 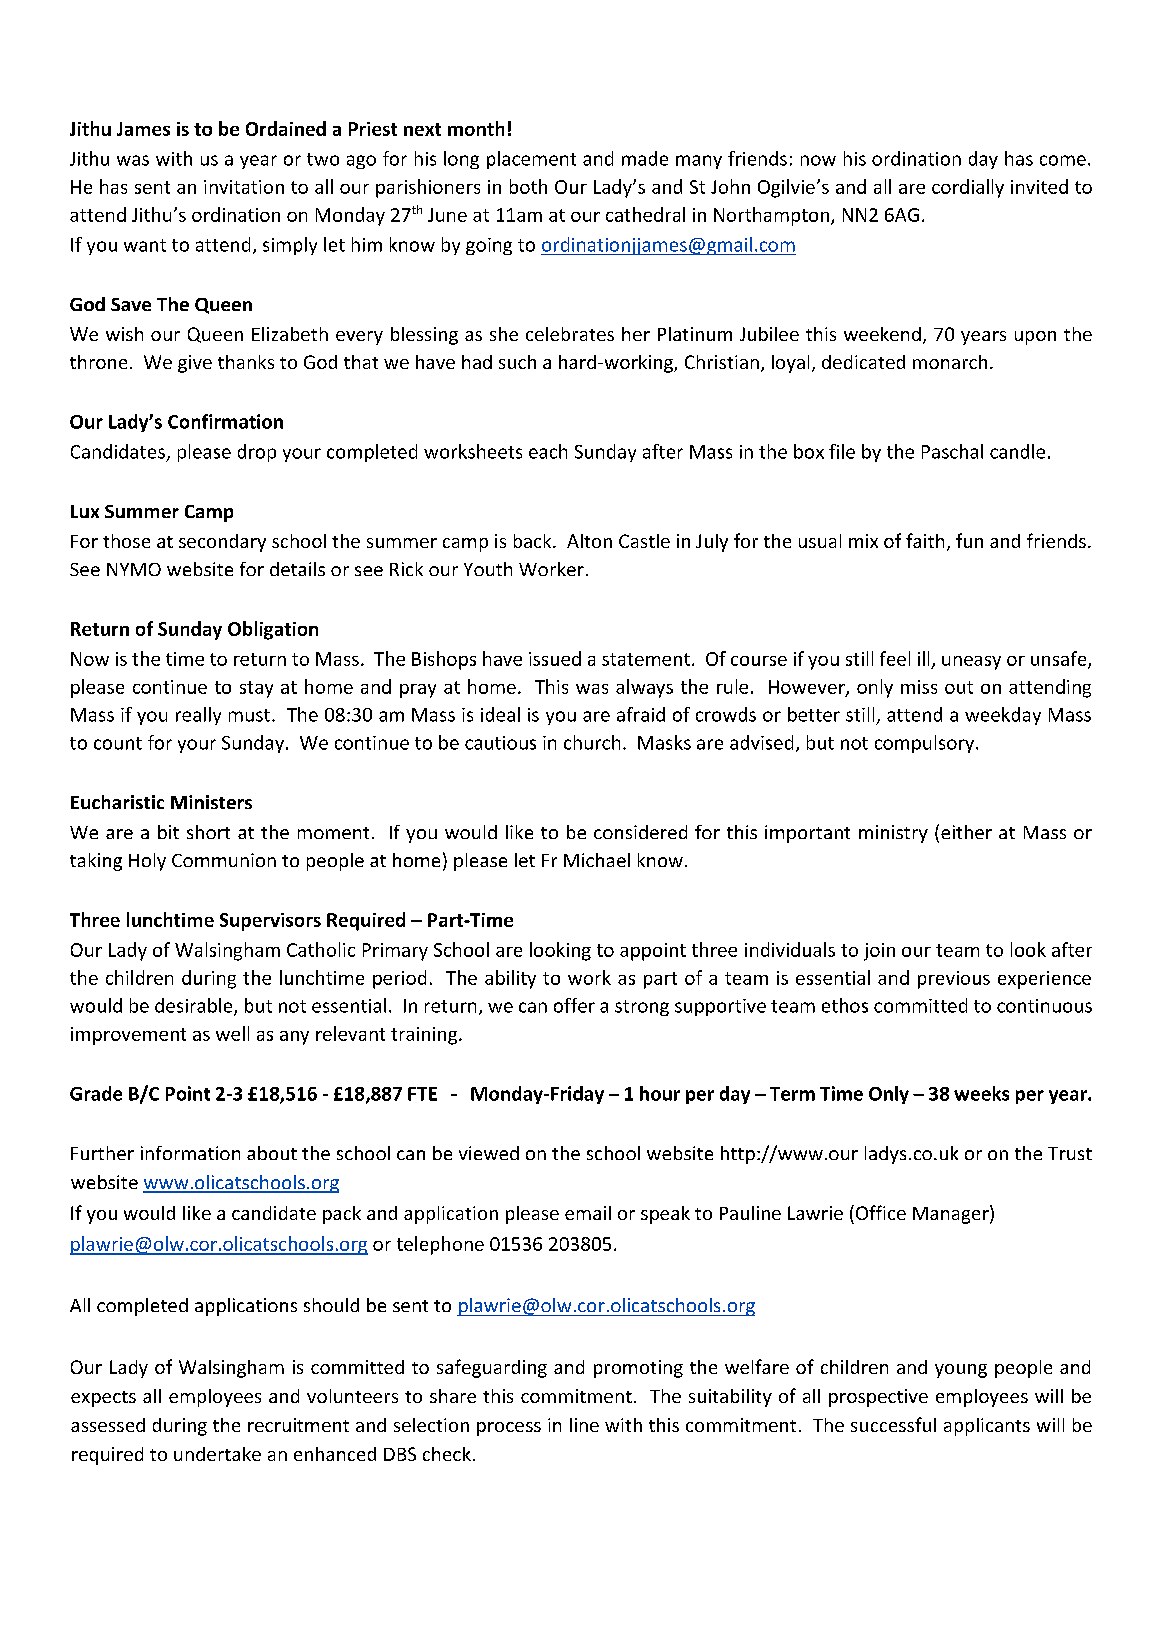 I want to click on Ministers, so click(x=211, y=802).
